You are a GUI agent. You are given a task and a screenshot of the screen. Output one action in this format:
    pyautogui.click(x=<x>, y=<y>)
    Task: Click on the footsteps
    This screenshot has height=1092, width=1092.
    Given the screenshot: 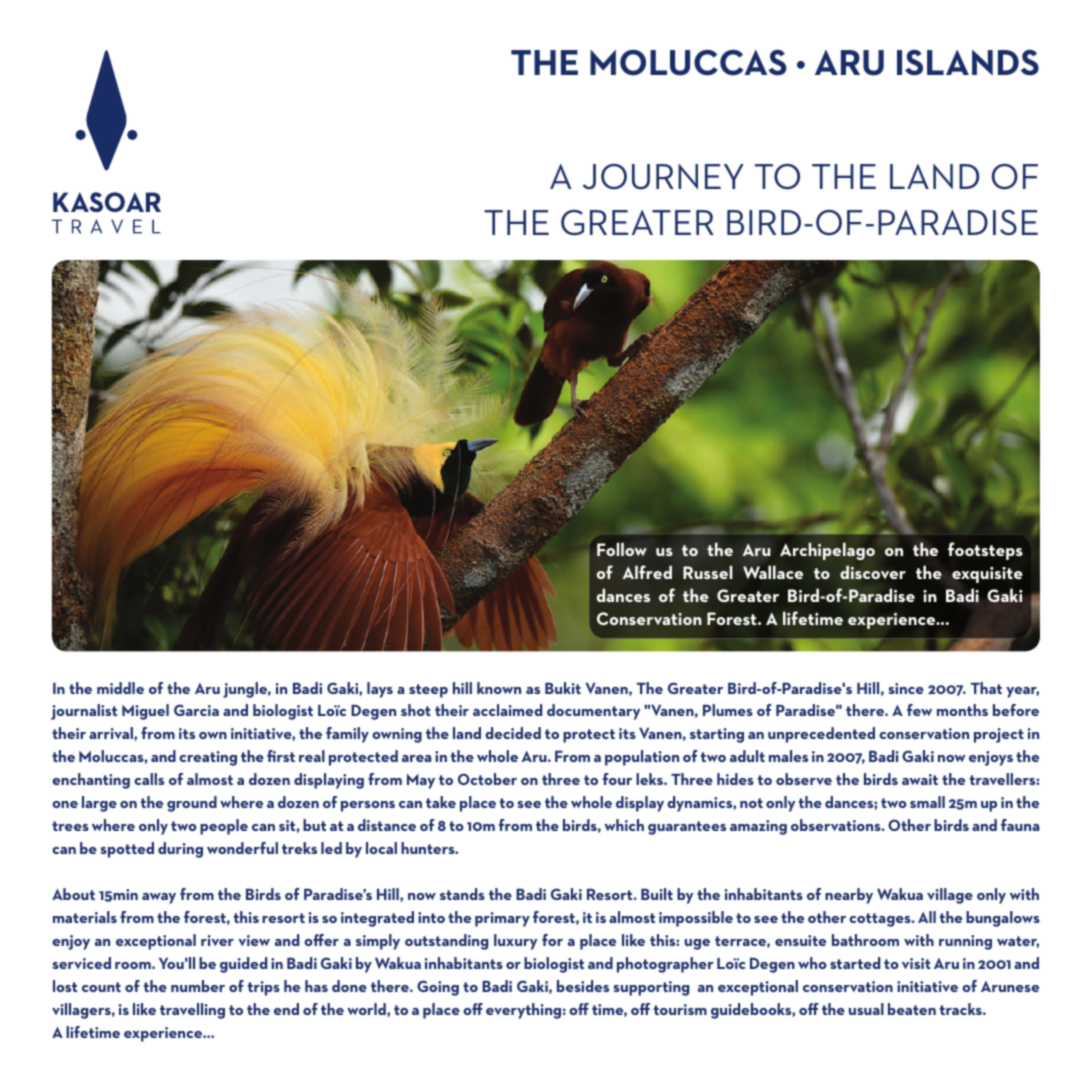 What is the action you would take?
    pyautogui.click(x=985, y=551)
